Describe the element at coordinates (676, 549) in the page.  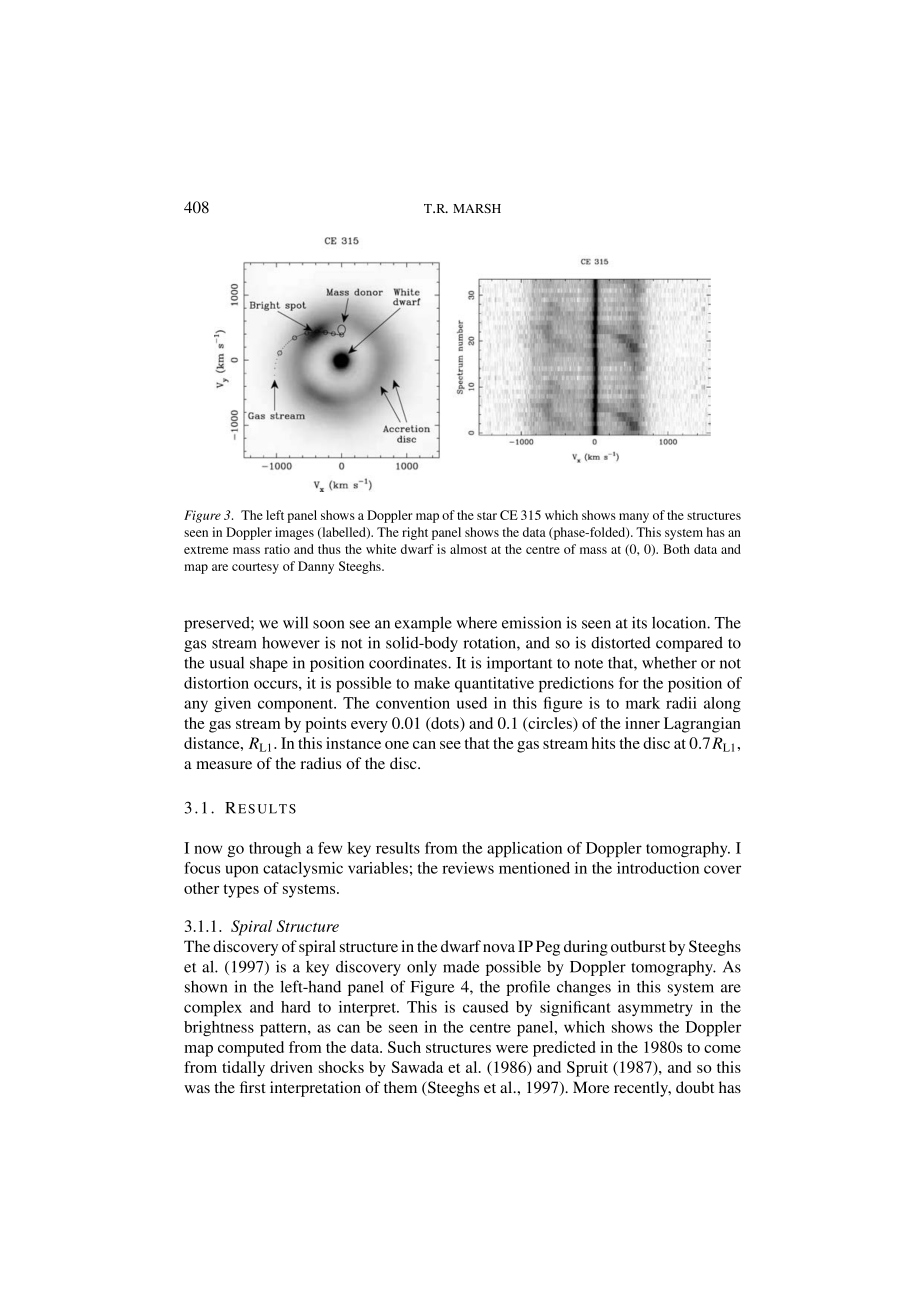
I see `Both` at that location.
